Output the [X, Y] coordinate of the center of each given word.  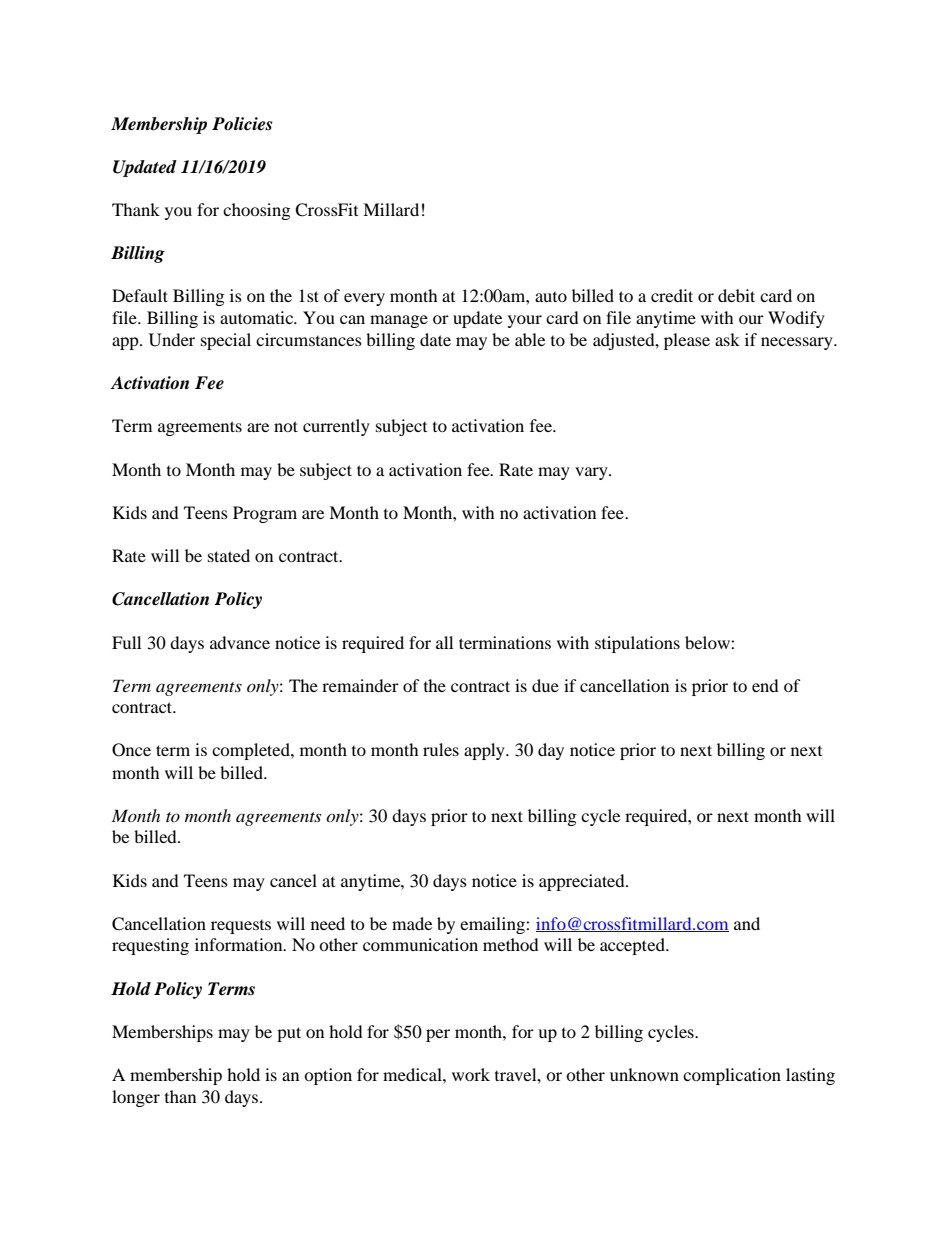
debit [736, 295]
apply [485, 751]
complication [732, 1076]
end [765, 685]
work [471, 1074]
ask [727, 339]
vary [592, 473]
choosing [256, 211]
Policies [242, 124]
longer [136, 1098]
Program [265, 514]
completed [252, 751]
